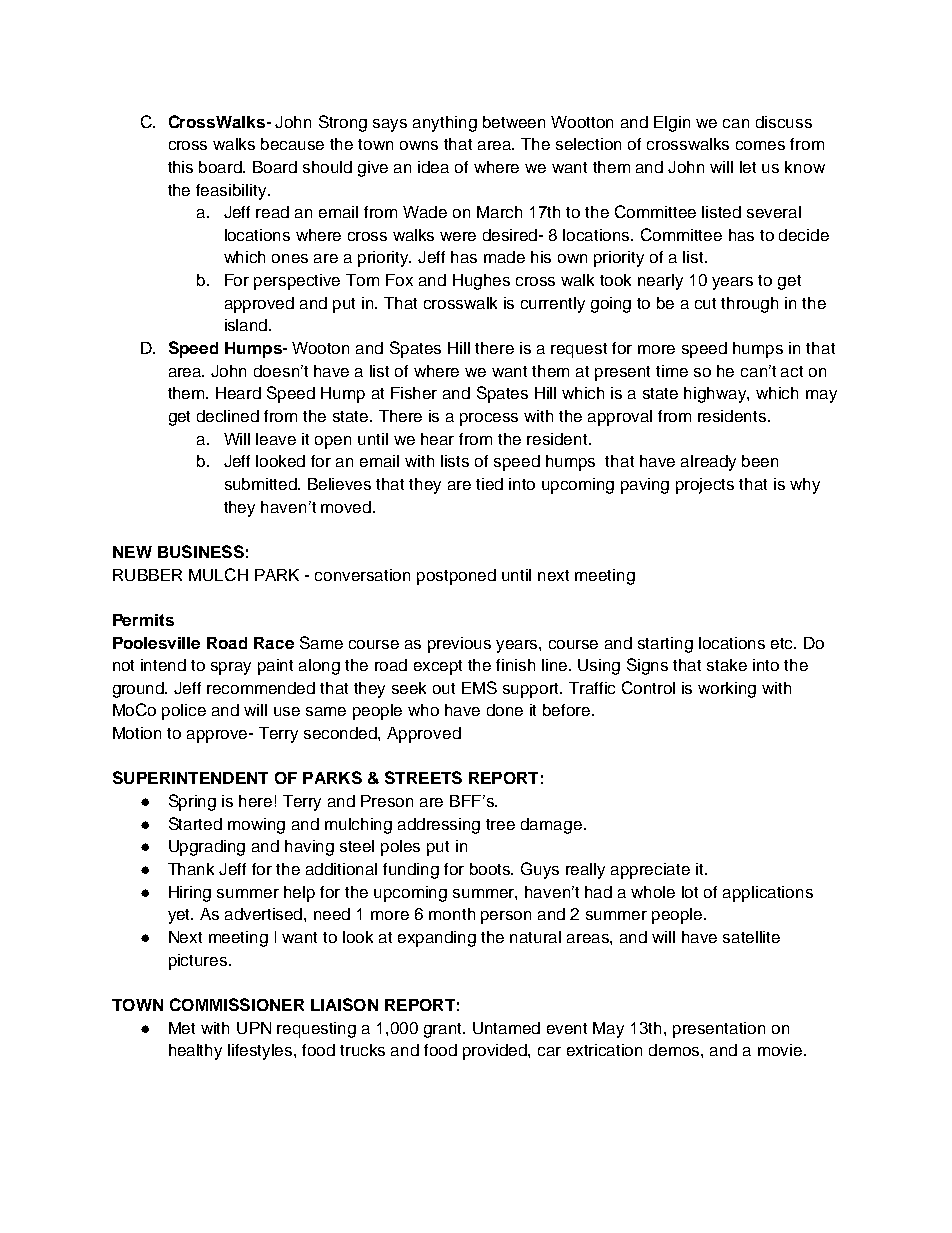 Image resolution: width=952 pixels, height=1233 pixels. I want to click on working, so click(727, 690).
